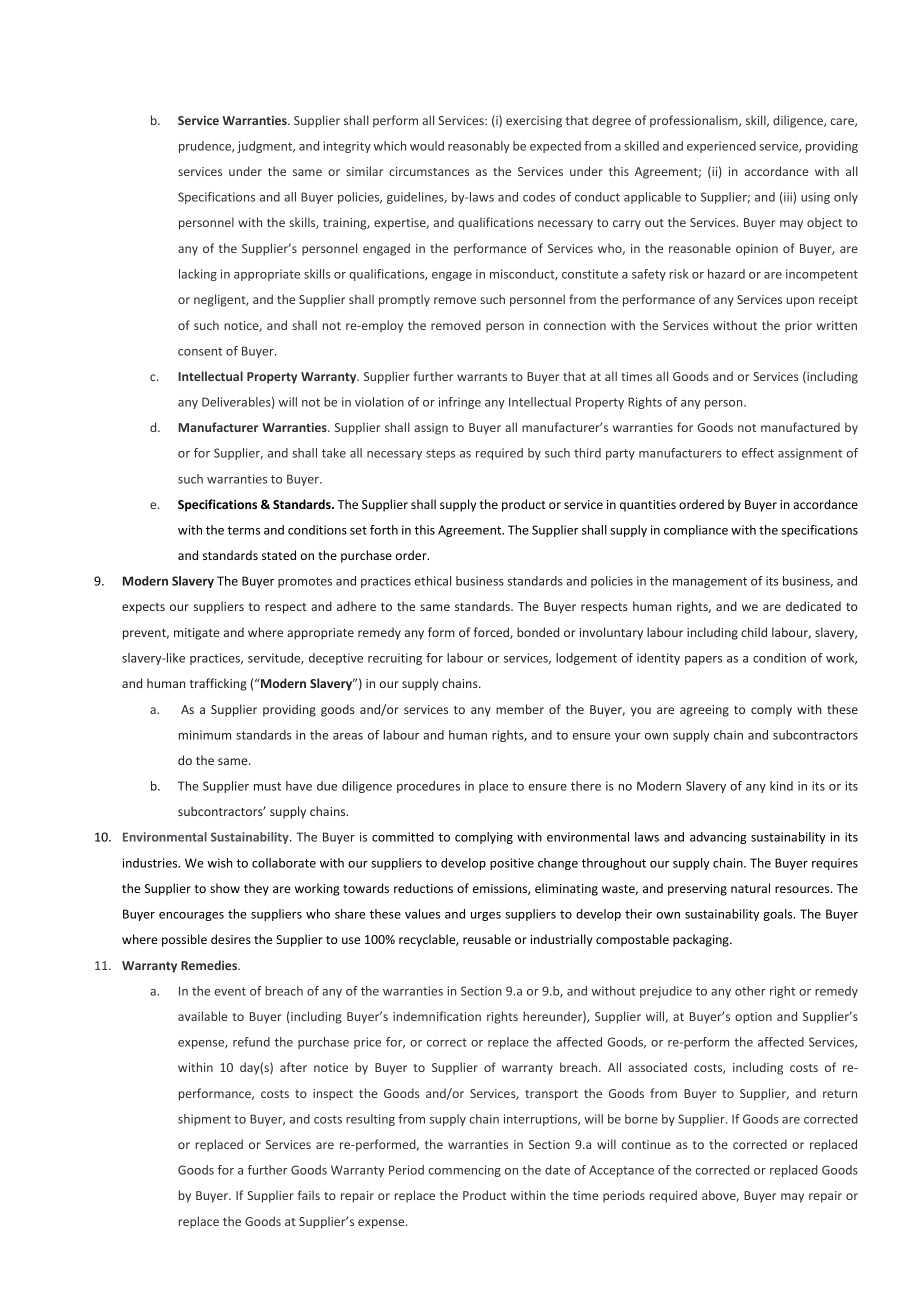 The image size is (924, 1308). What do you see at coordinates (204, 1120) in the image?
I see `shipment` at bounding box center [204, 1120].
